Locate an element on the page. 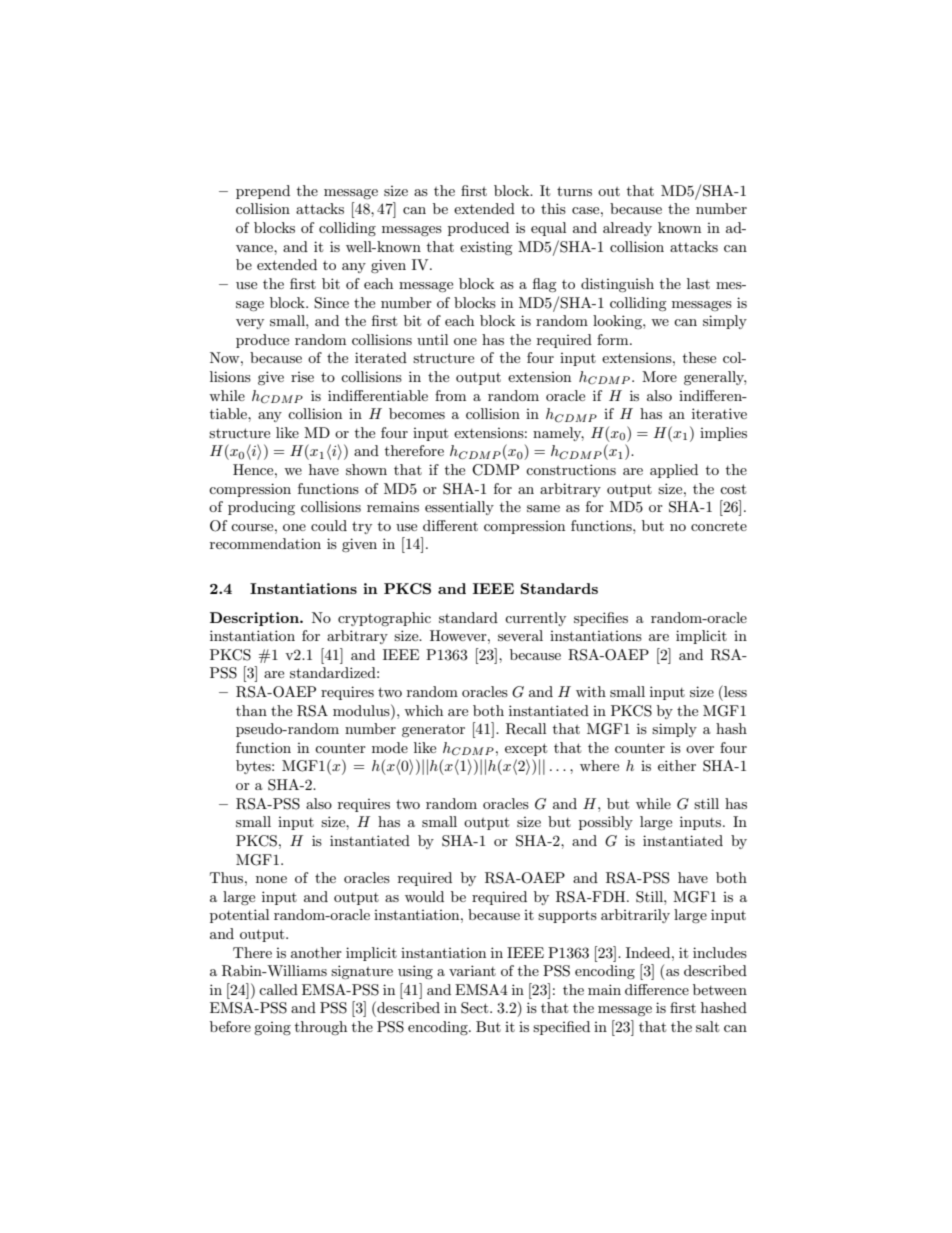  prepend is located at coordinates (263, 192).
